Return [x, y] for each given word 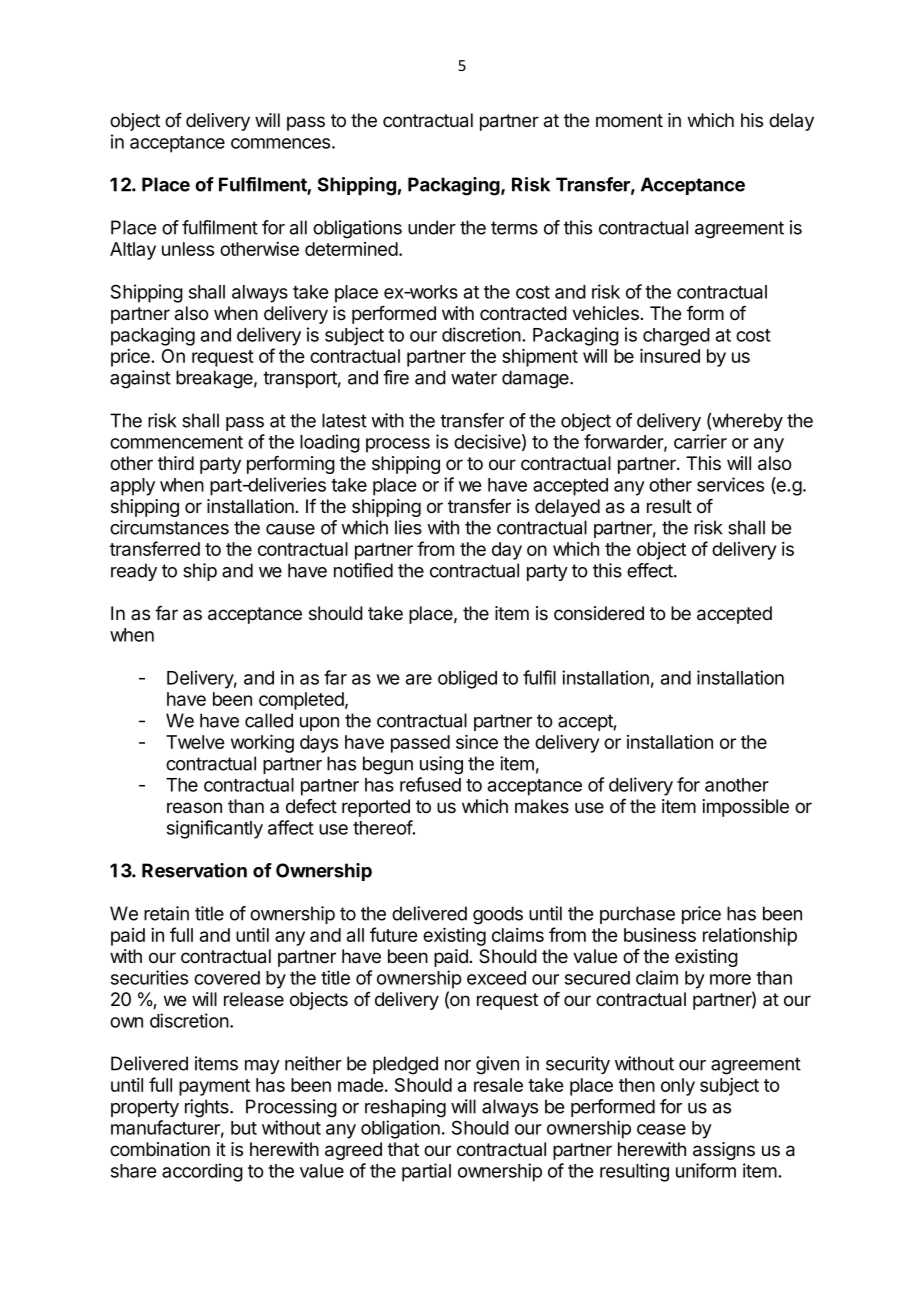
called [269, 720]
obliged [467, 679]
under [432, 227]
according [202, 1172]
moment [629, 120]
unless [188, 249]
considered [599, 613]
